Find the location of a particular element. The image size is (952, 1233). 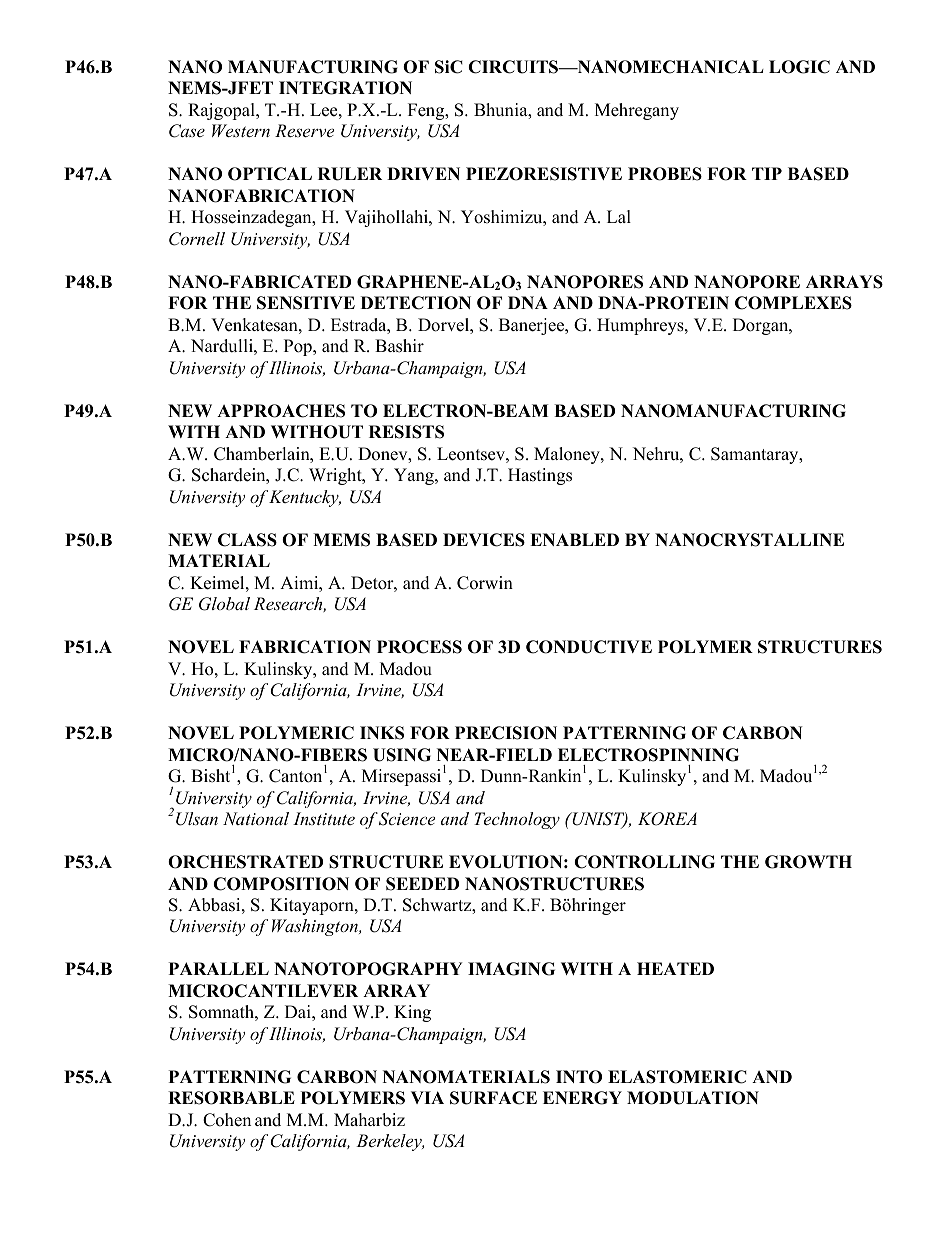

SURFACE is located at coordinates (493, 1098).
